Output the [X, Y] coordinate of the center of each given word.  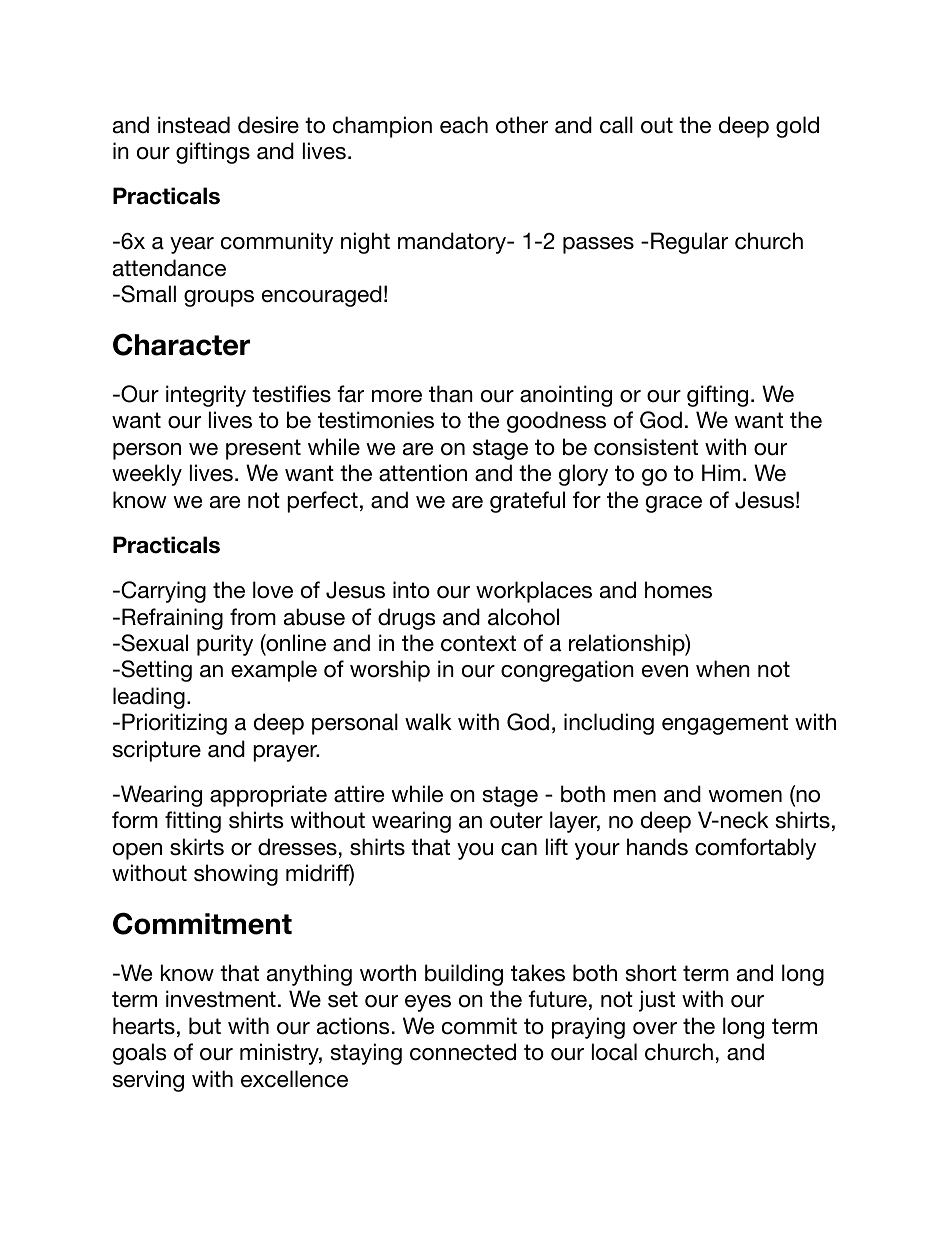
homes [678, 590]
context [478, 643]
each [464, 125]
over [655, 1028]
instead [194, 125]
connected [463, 1052]
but [205, 1026]
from [253, 617]
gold [797, 127]
